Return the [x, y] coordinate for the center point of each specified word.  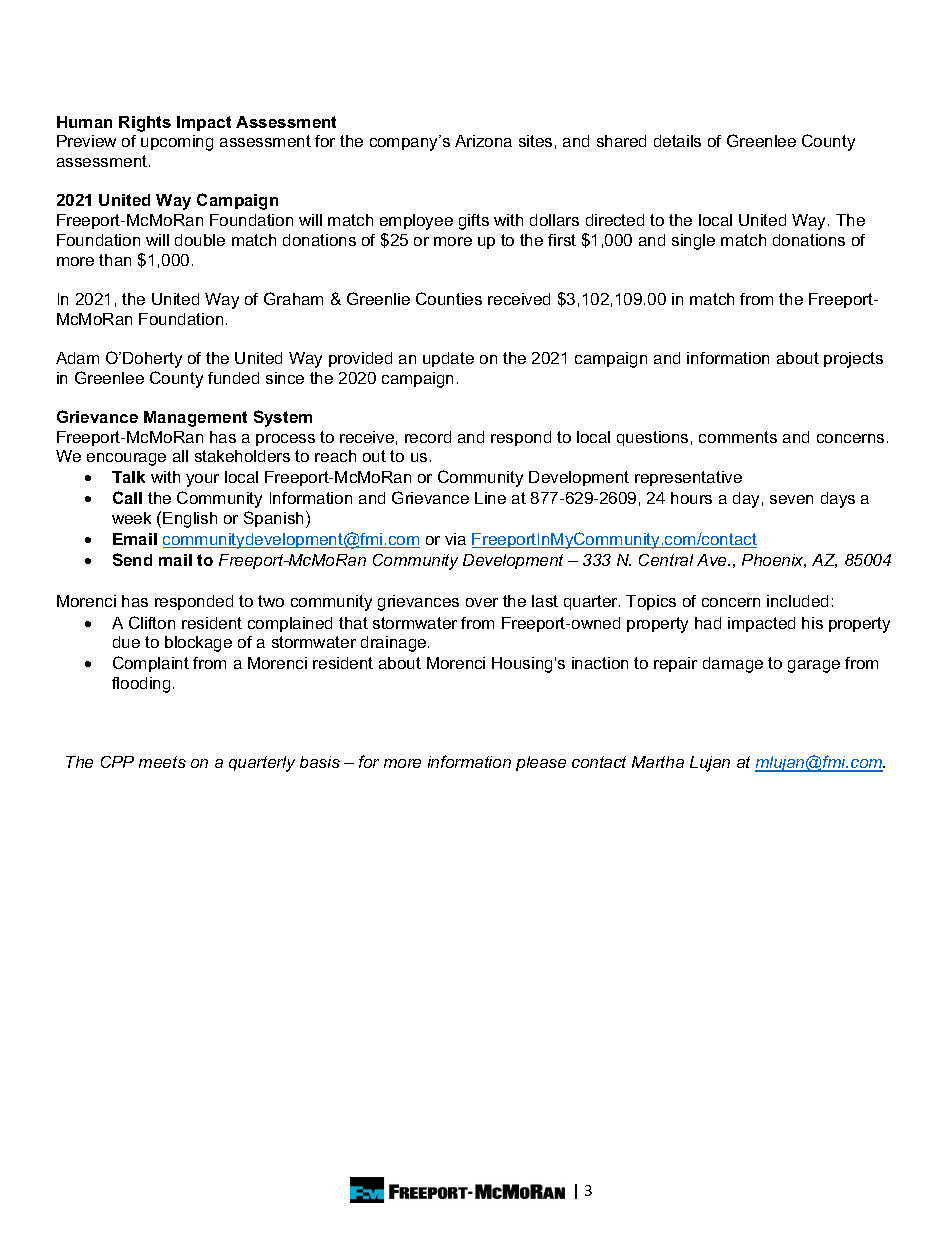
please [541, 763]
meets [162, 762]
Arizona [483, 141]
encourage [126, 459]
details [677, 141]
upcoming [177, 143]
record [428, 437]
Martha [658, 762]
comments [738, 437]
